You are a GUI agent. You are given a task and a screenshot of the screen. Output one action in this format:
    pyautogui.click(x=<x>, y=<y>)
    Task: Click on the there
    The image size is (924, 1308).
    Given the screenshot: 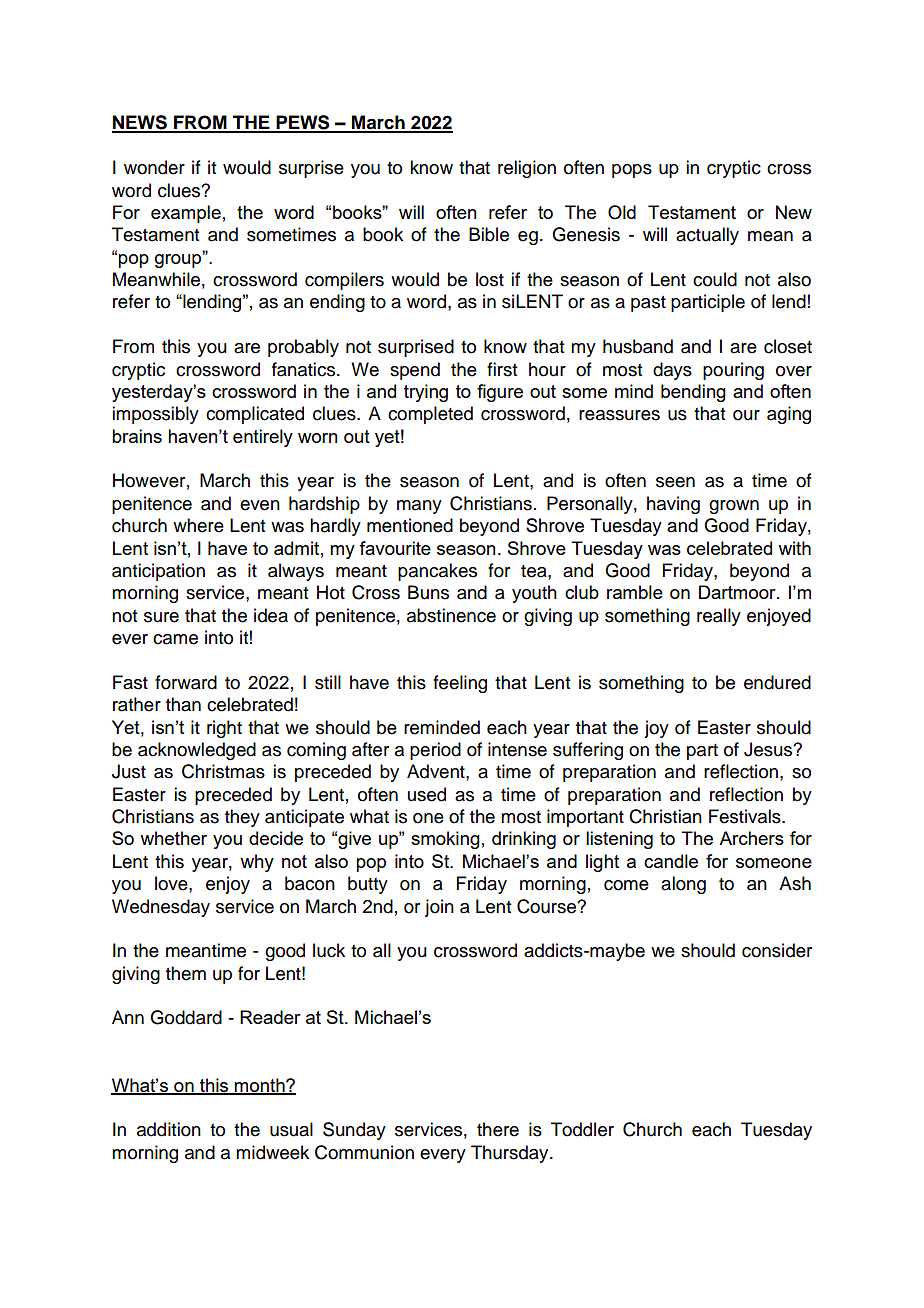 What is the action you would take?
    pyautogui.click(x=498, y=1129)
